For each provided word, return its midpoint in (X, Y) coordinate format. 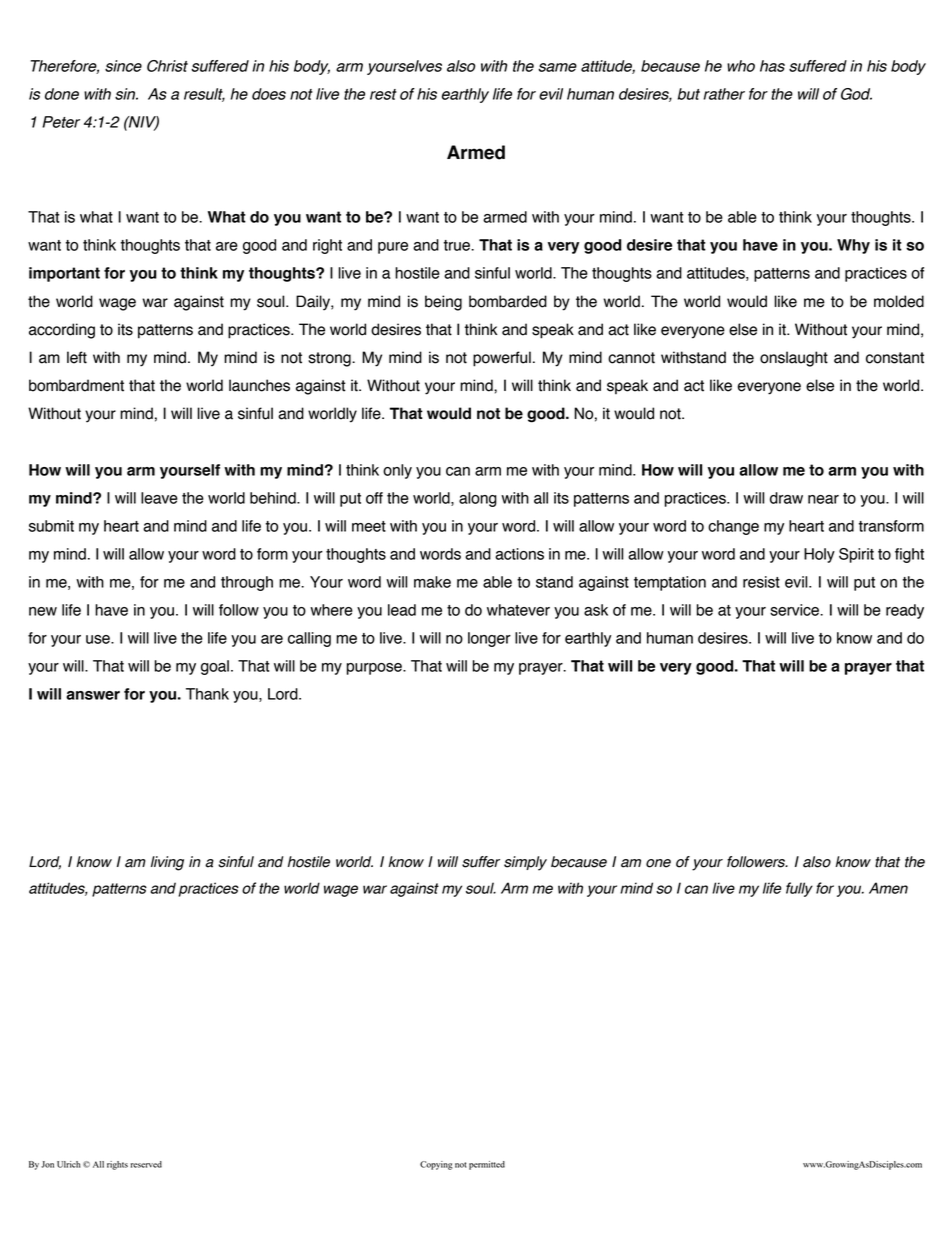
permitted (487, 1165)
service (795, 610)
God (856, 94)
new (43, 611)
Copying (436, 1165)
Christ (167, 66)
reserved (146, 1164)
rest (383, 94)
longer (489, 639)
